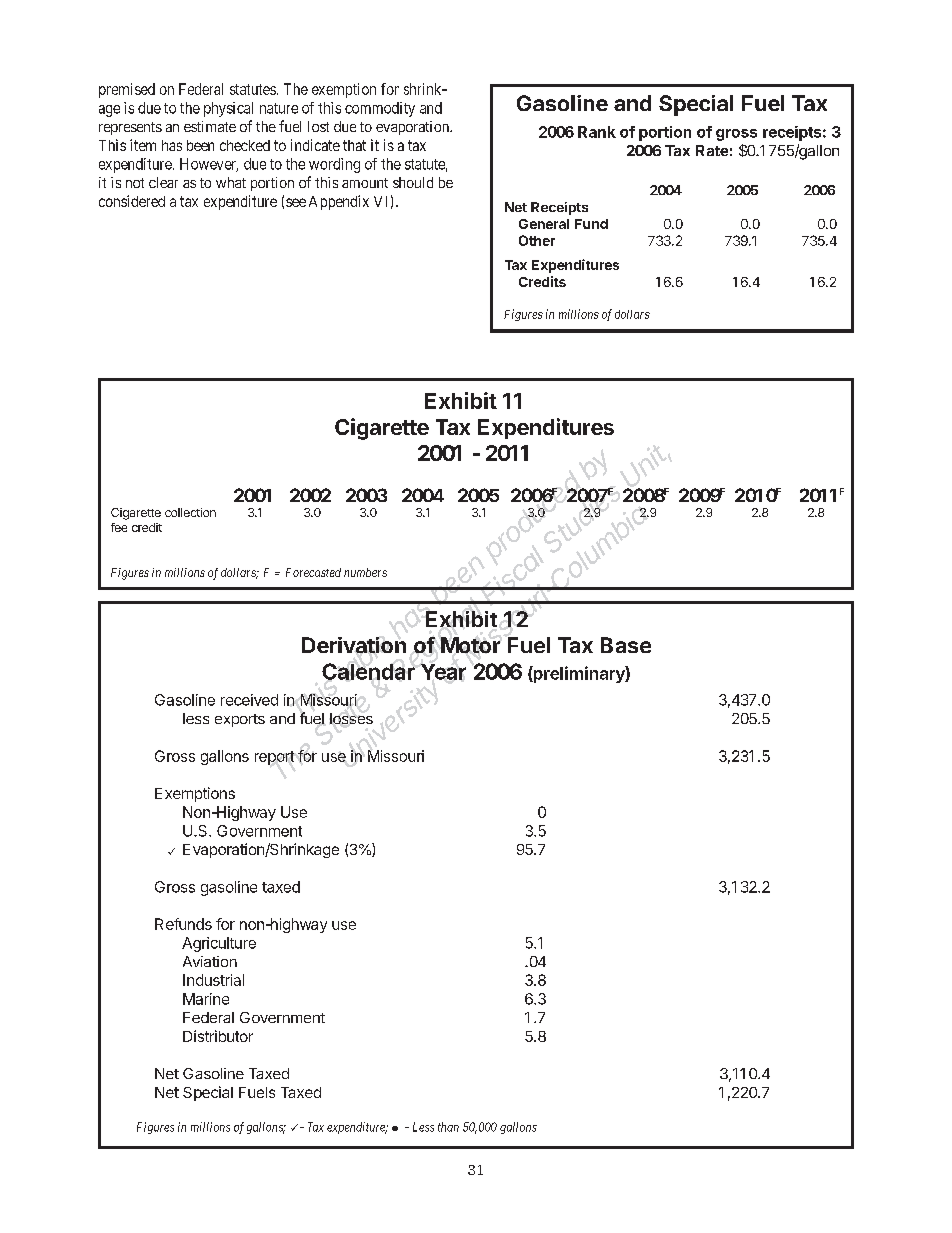 The width and height of the document is (952, 1233). I want to click on than, so click(448, 1127).
